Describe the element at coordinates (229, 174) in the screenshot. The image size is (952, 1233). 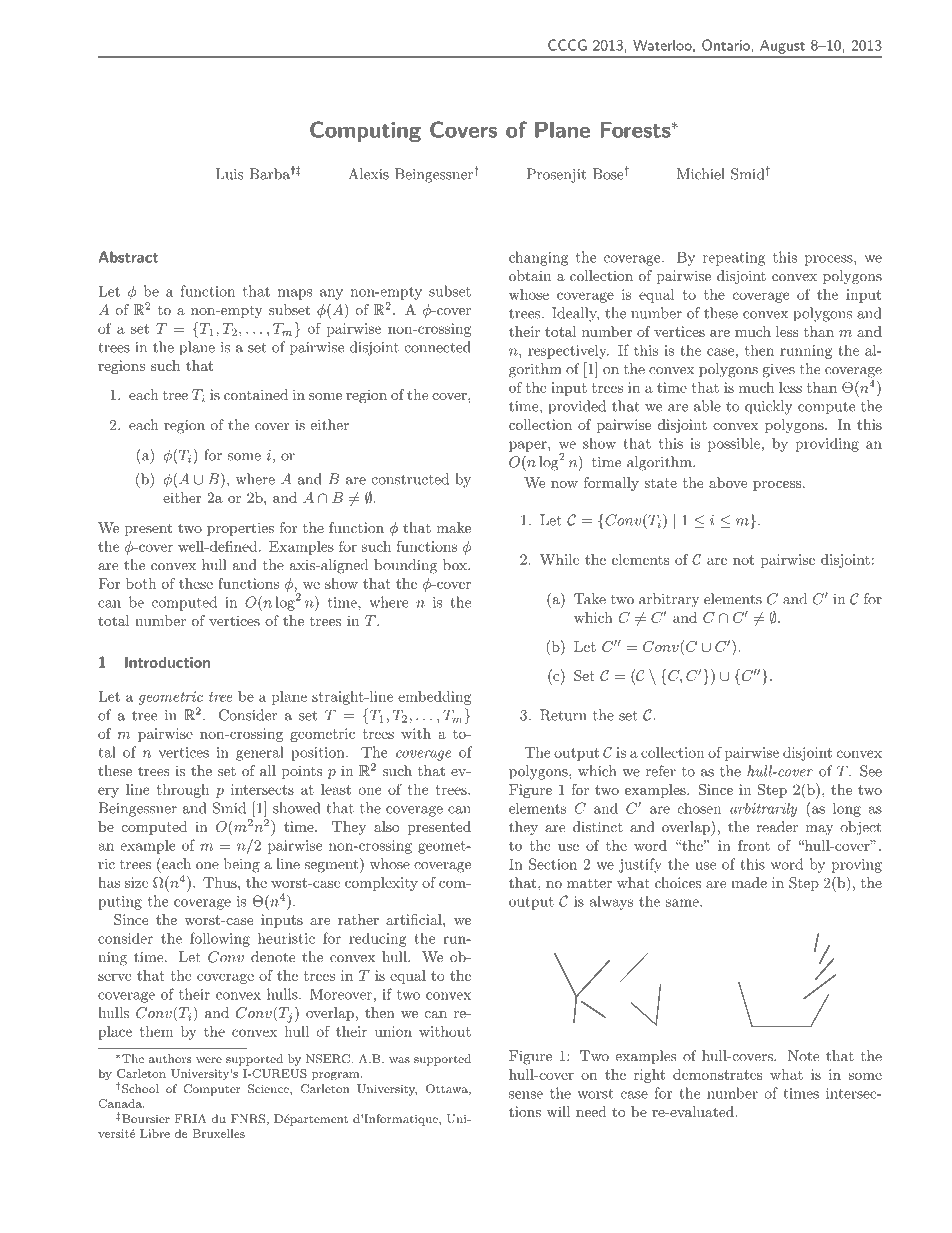
I see `Luis` at that location.
